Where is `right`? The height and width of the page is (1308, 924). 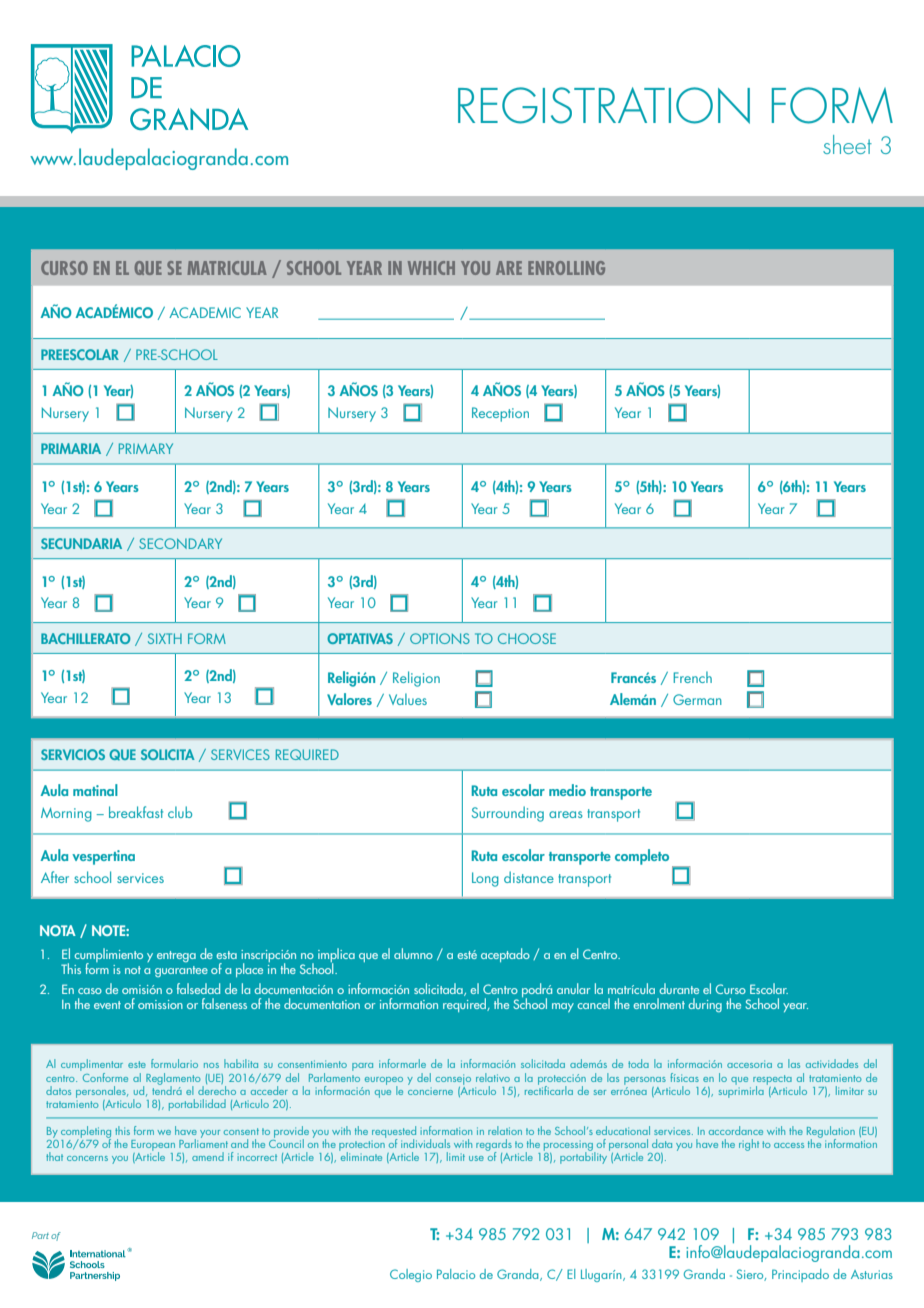
right is located at coordinates (749, 1145).
